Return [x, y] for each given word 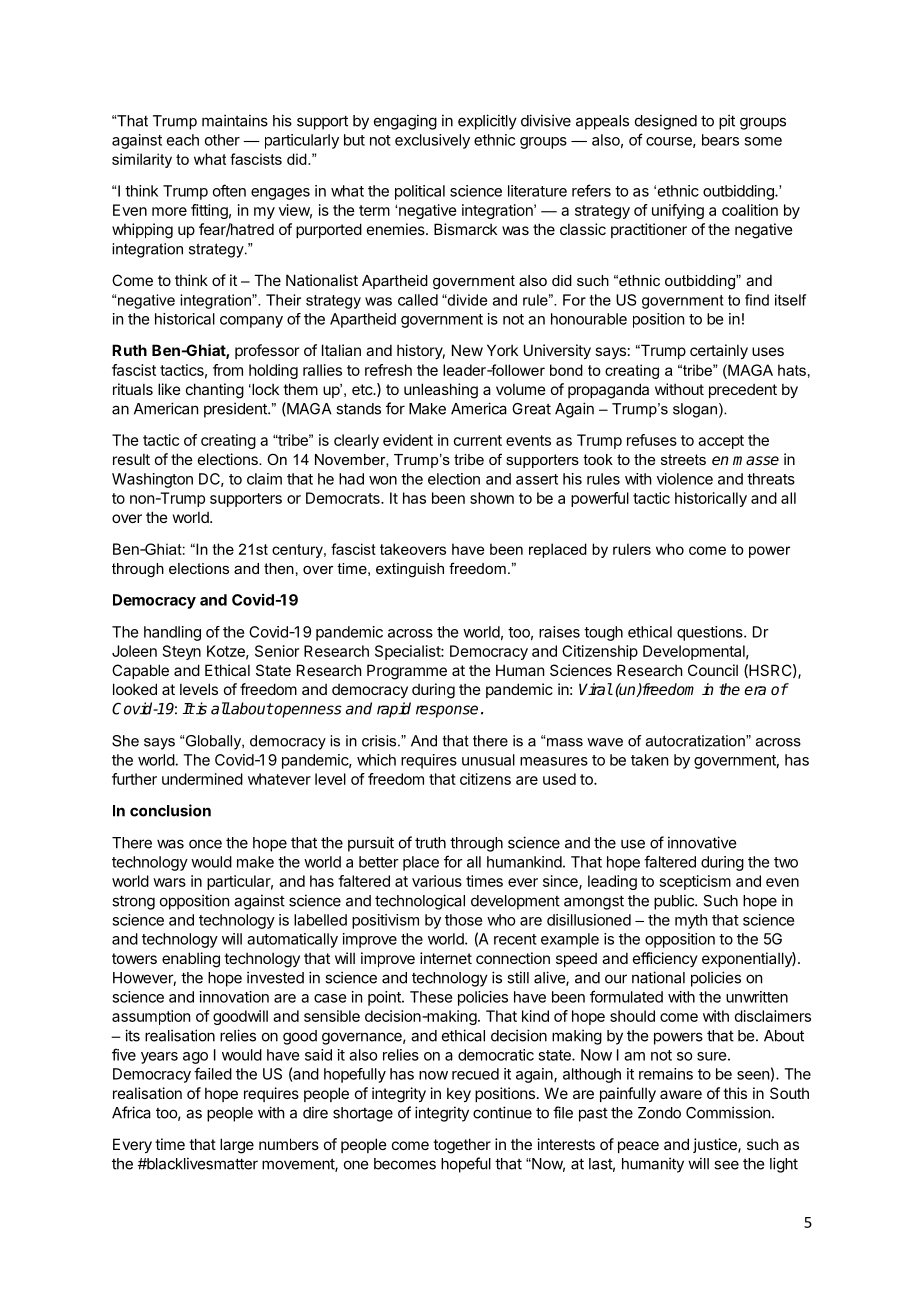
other [222, 140]
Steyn [182, 652]
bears [720, 140]
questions [711, 633]
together [462, 1146]
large [237, 1146]
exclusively [432, 141]
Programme [407, 672]
